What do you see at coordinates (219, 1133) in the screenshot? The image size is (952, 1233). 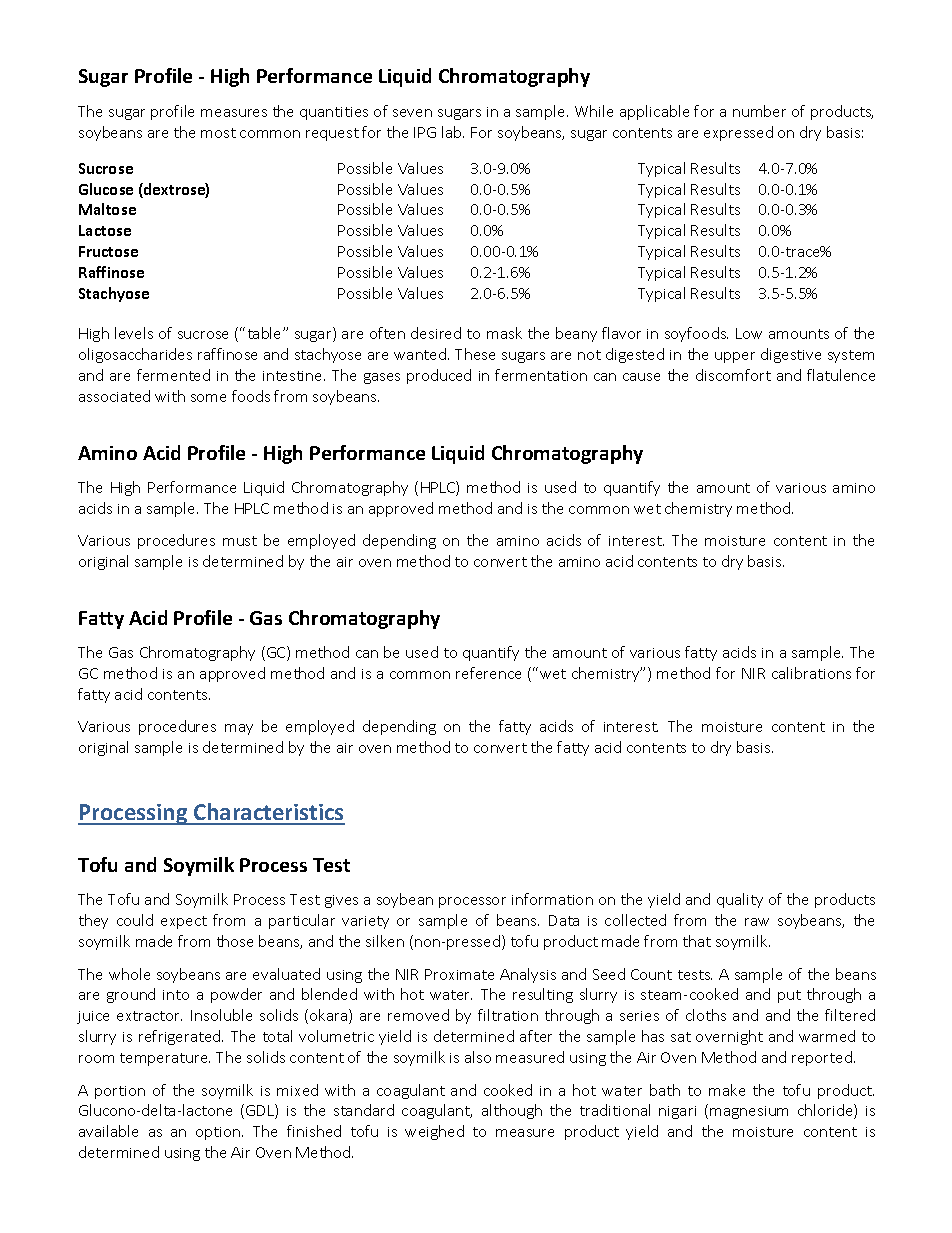 I see `option` at bounding box center [219, 1133].
